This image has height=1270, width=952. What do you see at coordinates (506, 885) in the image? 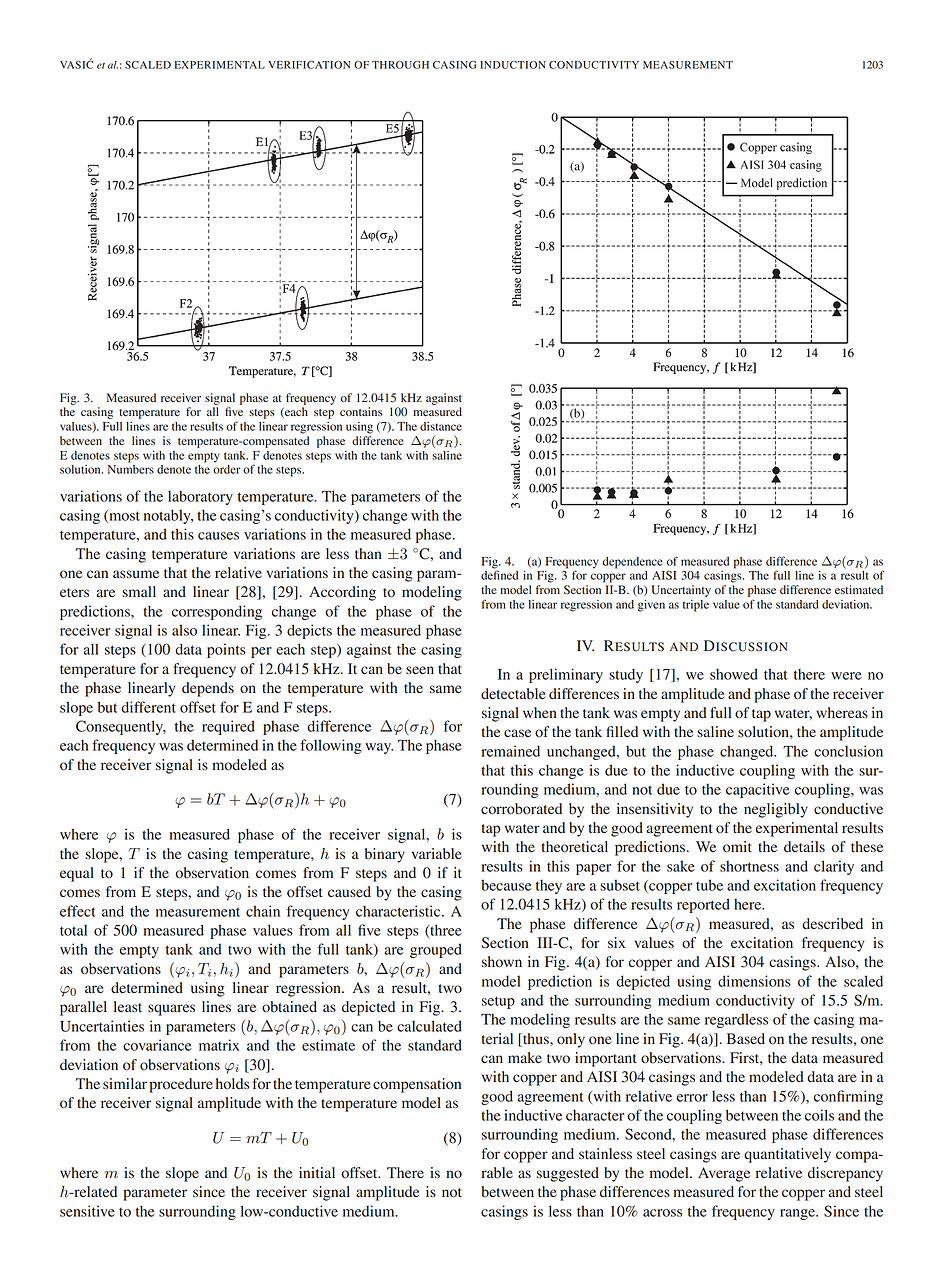
I see `because` at bounding box center [506, 885].
